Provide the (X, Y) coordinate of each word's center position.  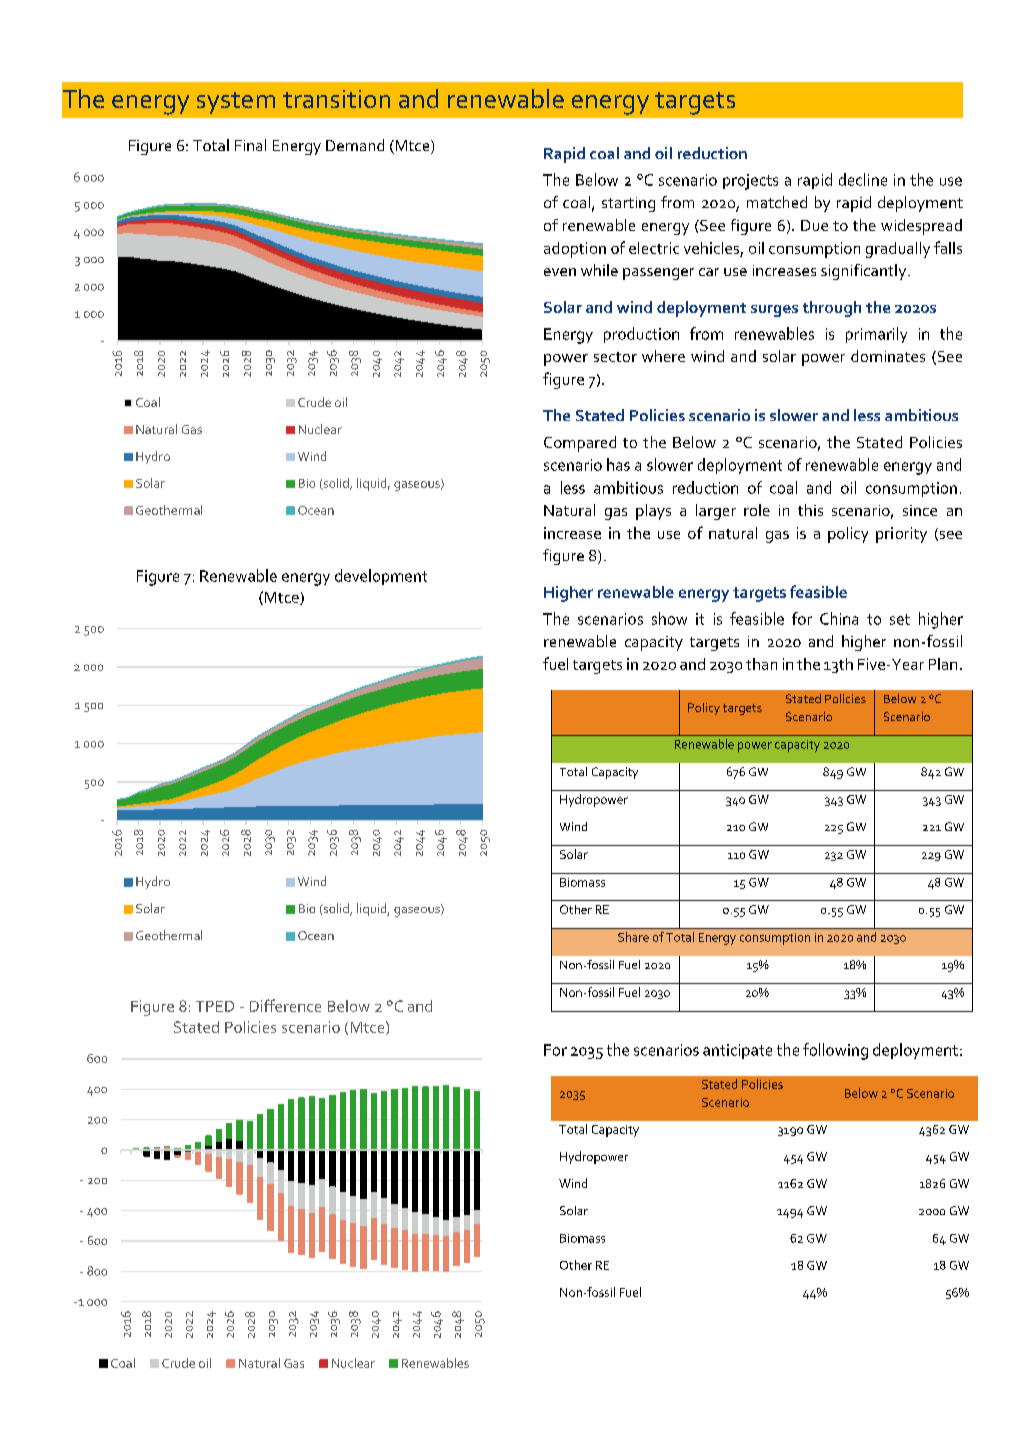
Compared (580, 444)
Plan (943, 664)
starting (628, 204)
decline (863, 179)
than (761, 664)
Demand (355, 145)
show (669, 618)
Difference (285, 1005)
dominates (888, 356)
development (381, 577)
